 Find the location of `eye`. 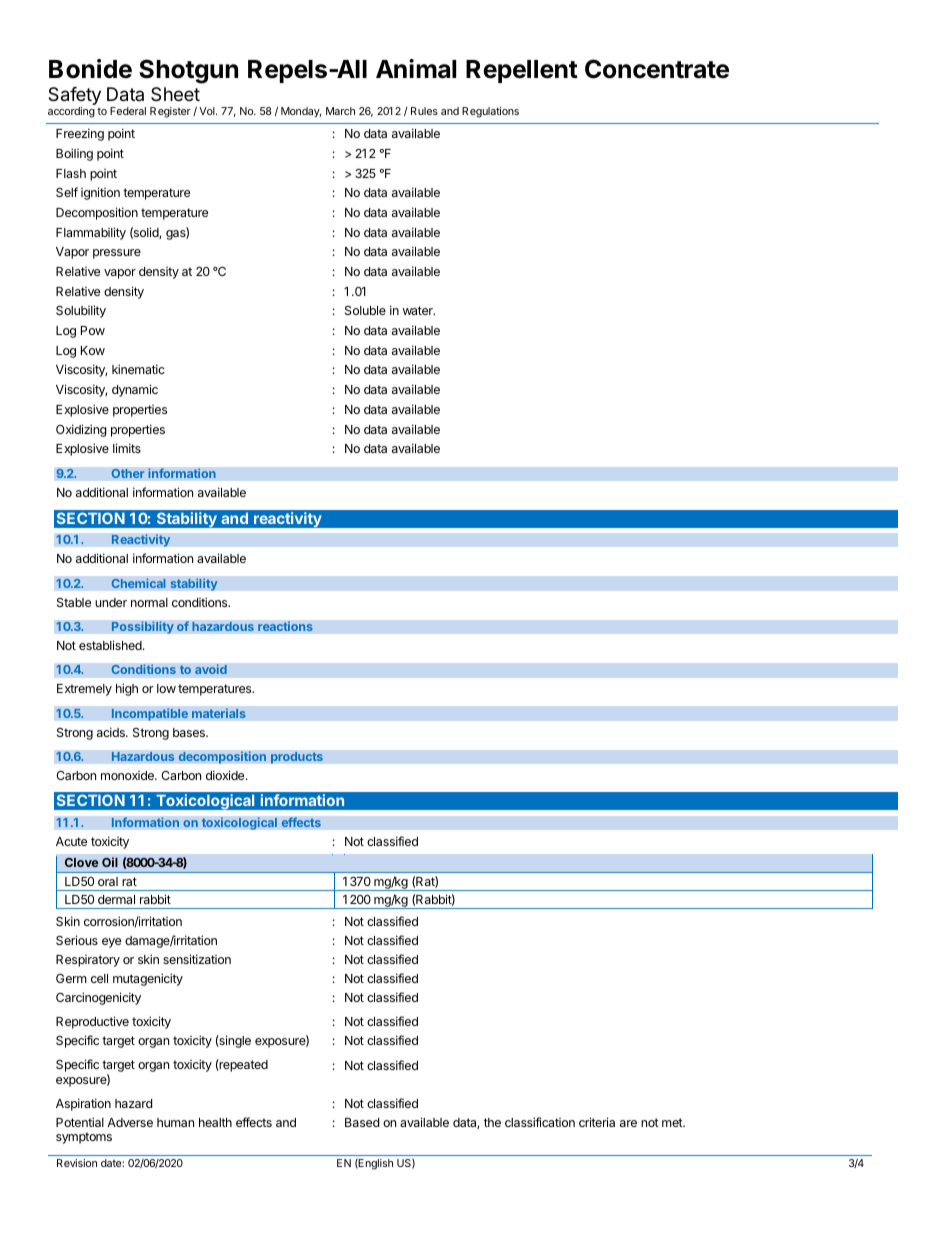

eye is located at coordinates (111, 943).
